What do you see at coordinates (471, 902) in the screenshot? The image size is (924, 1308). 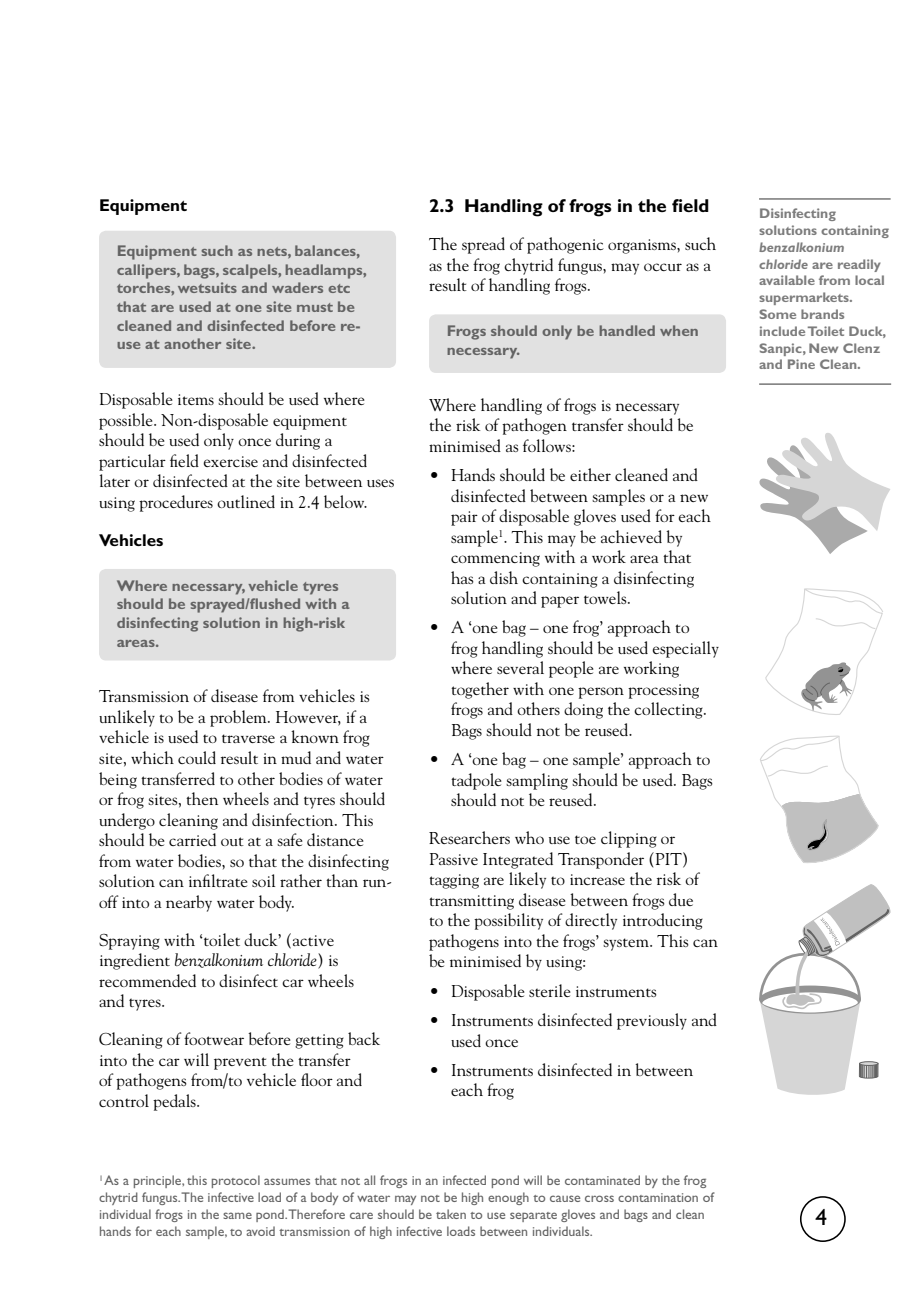 I see `transmitting` at bounding box center [471, 902].
